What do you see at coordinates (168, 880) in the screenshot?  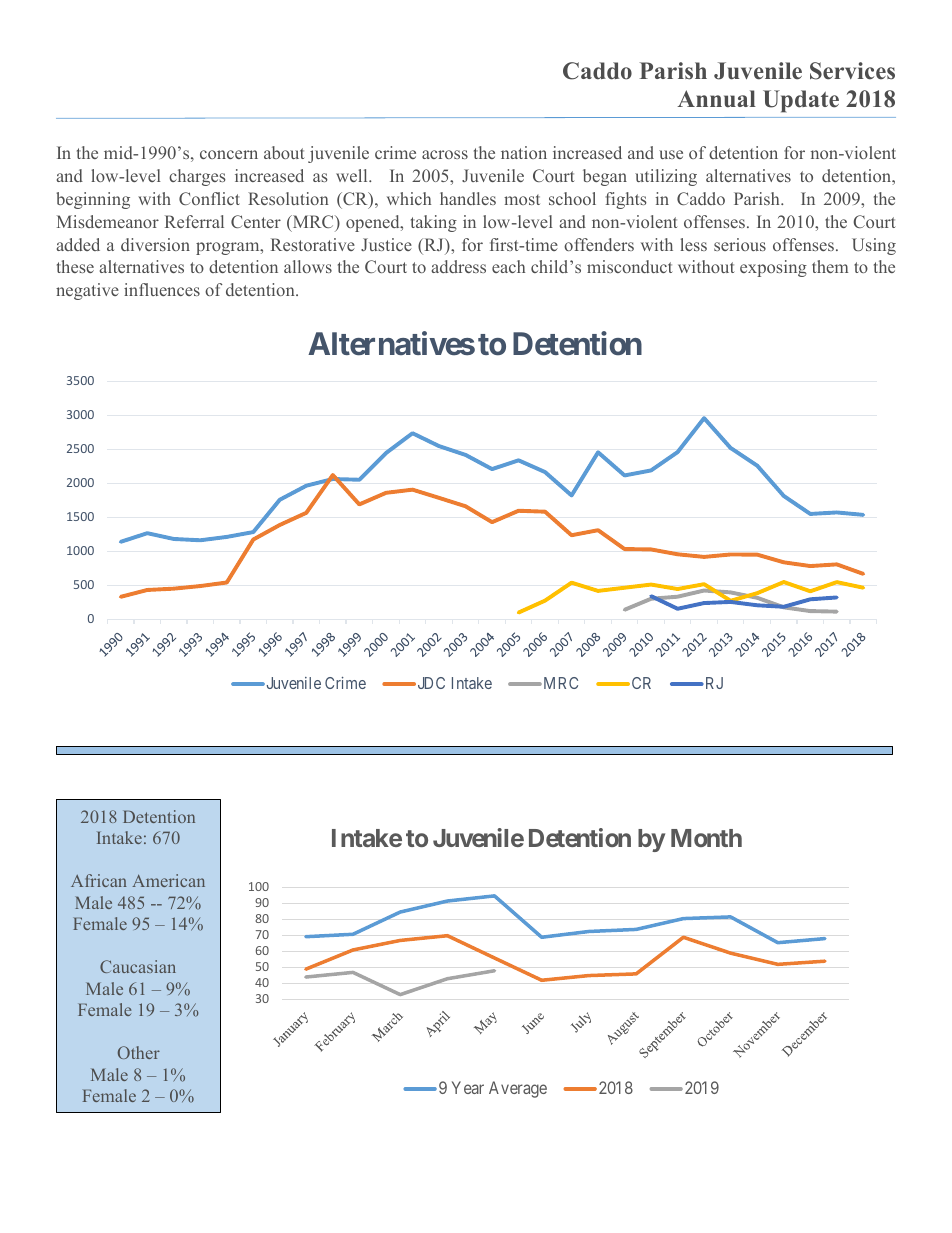 I see `American` at bounding box center [168, 880].
